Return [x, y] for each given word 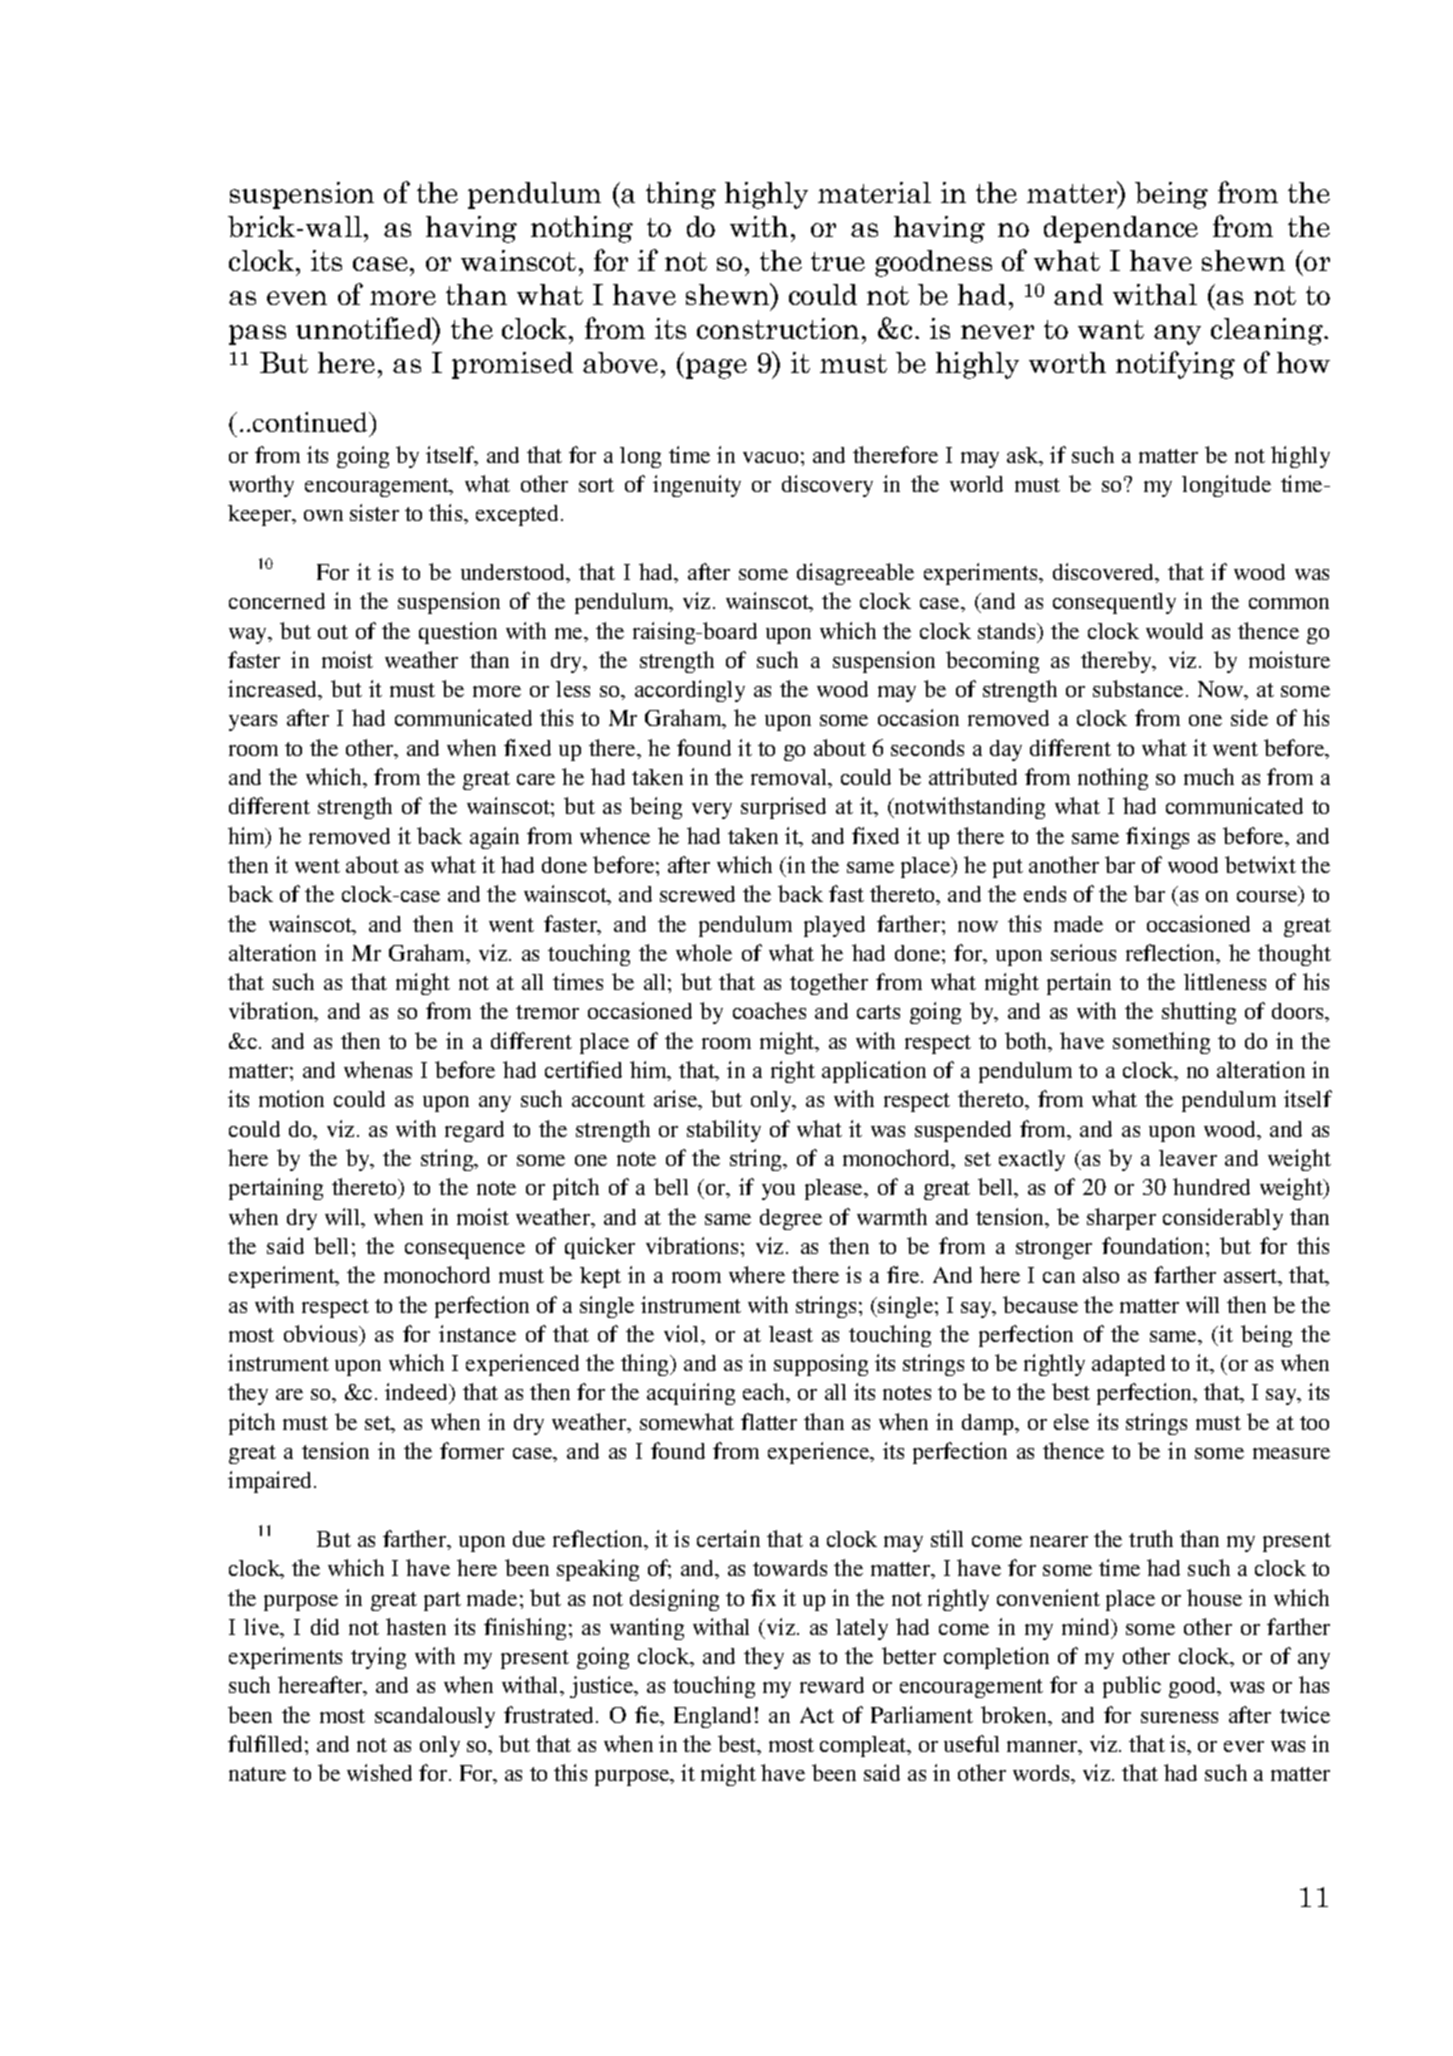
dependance [1121, 229]
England [712, 1717]
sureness [1179, 1717]
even [297, 298]
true [838, 261]
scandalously [435, 1717]
